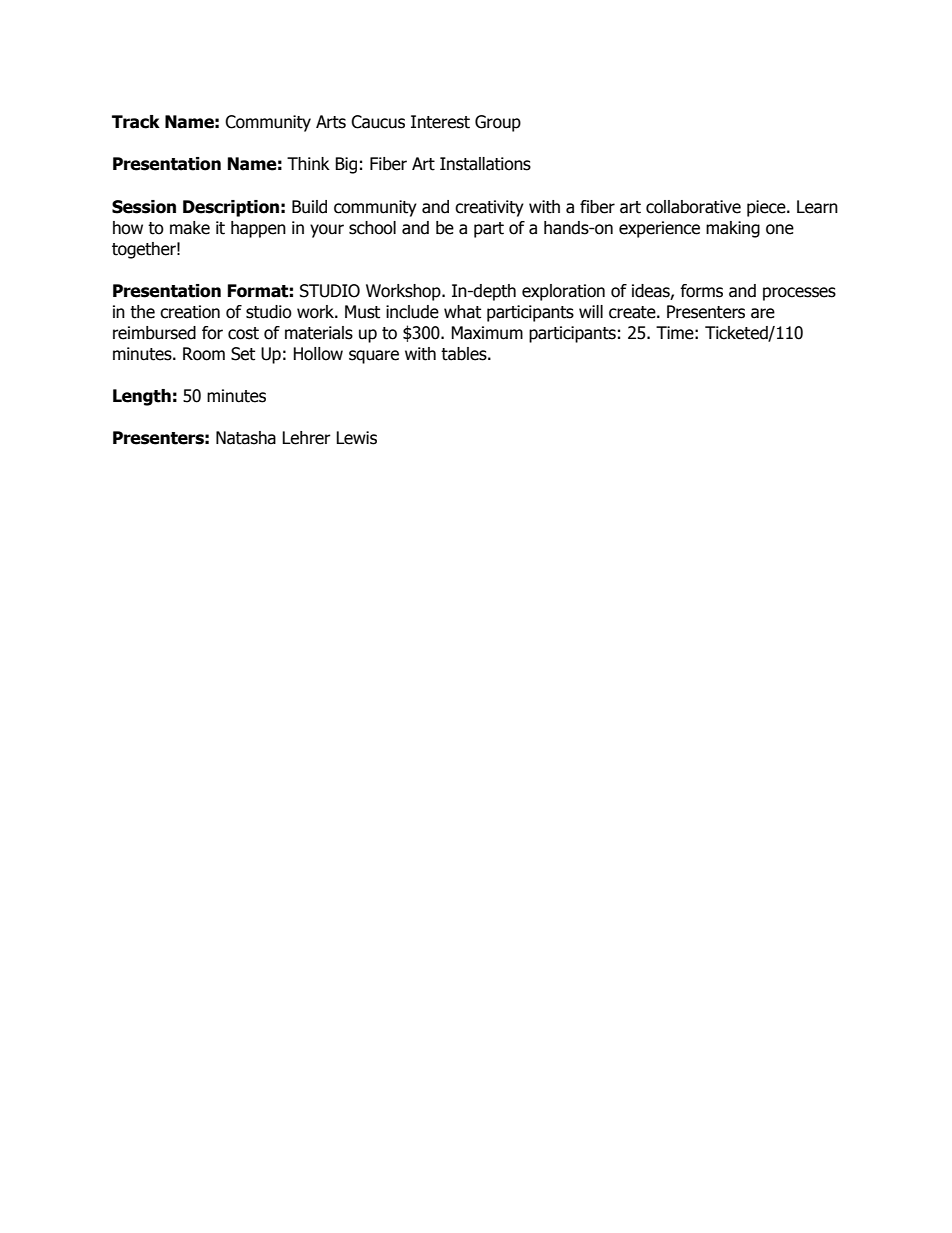  Describe the element at coordinates (591, 311) in the screenshot. I see `will` at that location.
